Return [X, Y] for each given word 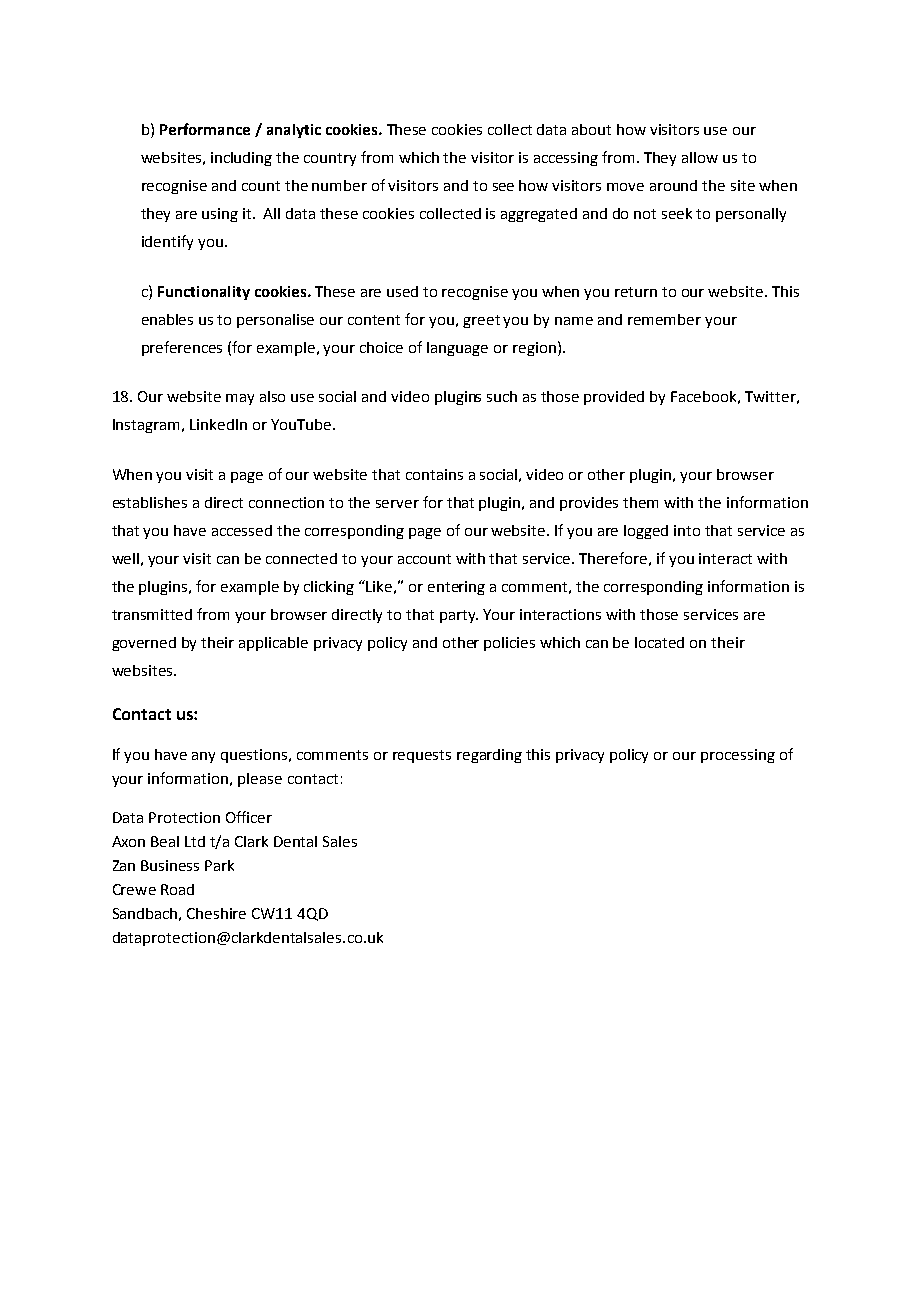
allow [700, 157]
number [339, 185]
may [240, 399]
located [659, 642]
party [459, 616]
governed [144, 644]
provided [614, 398]
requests [422, 756]
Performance [205, 129]
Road [177, 889]
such [502, 396]
